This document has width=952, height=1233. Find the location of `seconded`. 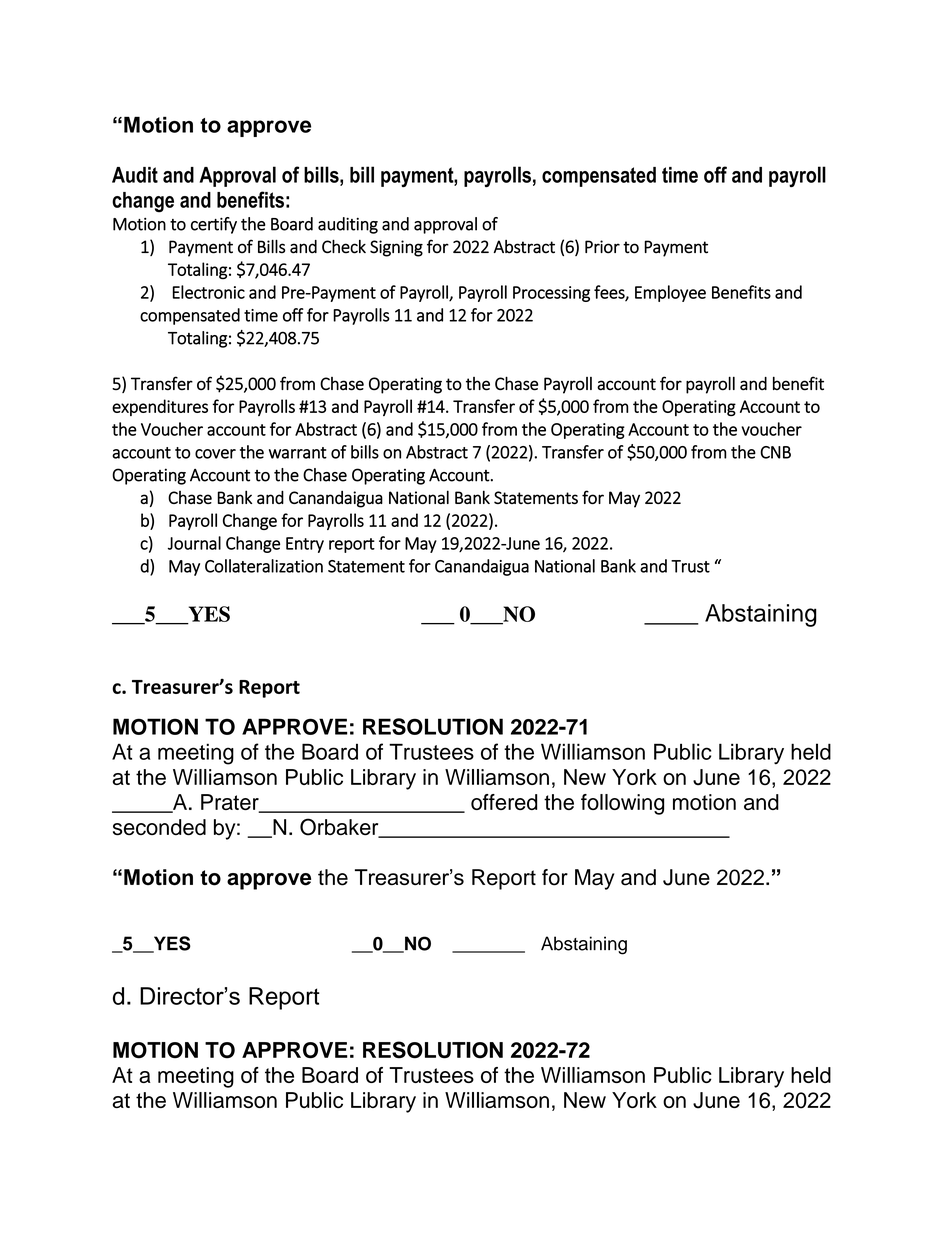

seconded is located at coordinates (159, 827).
